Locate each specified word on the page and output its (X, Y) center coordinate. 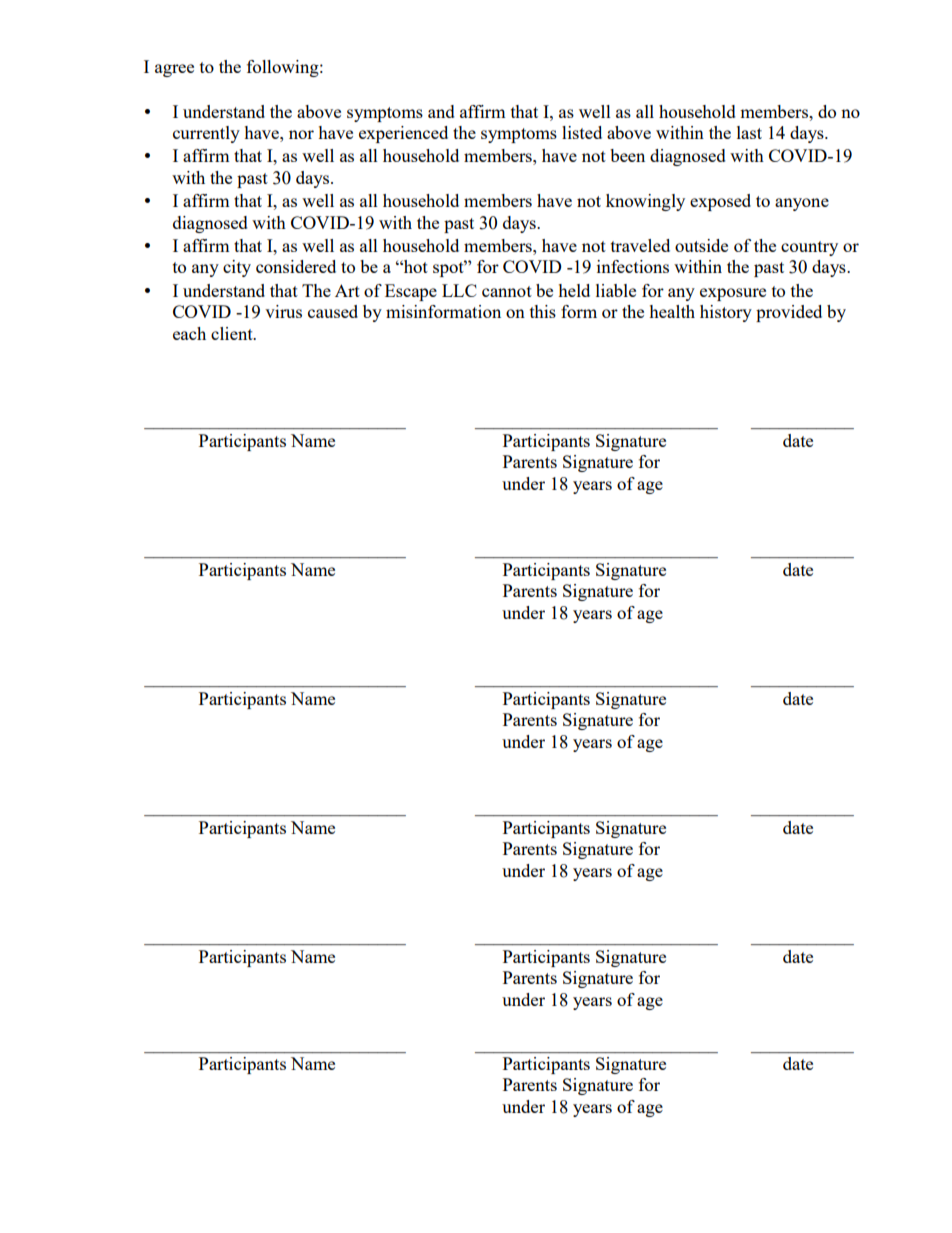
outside (701, 245)
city (237, 268)
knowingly (645, 202)
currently (206, 134)
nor (301, 134)
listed (582, 132)
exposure (733, 294)
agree (174, 70)
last (749, 132)
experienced (403, 134)
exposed (720, 202)
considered (296, 266)
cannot (507, 291)
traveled (640, 245)
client (233, 333)
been (627, 155)
